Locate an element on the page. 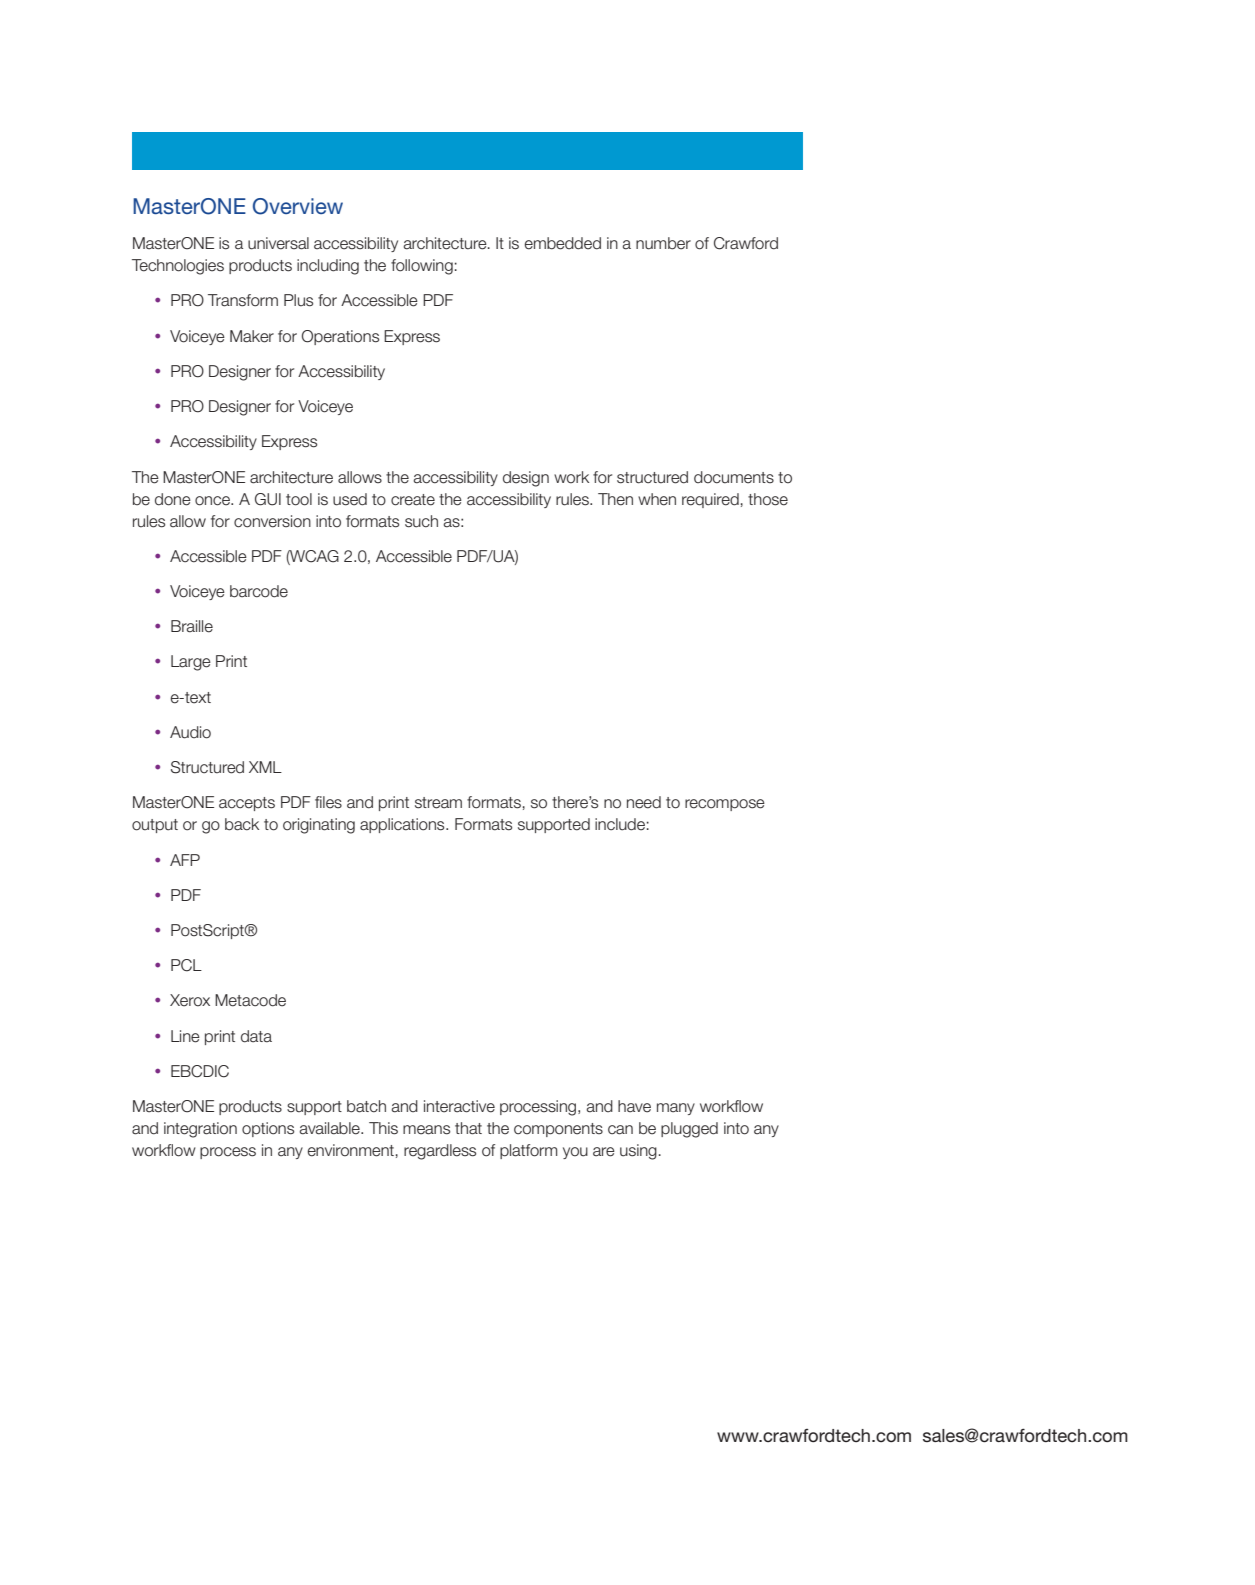 This page has height=1585, width=1255. once is located at coordinates (213, 501).
